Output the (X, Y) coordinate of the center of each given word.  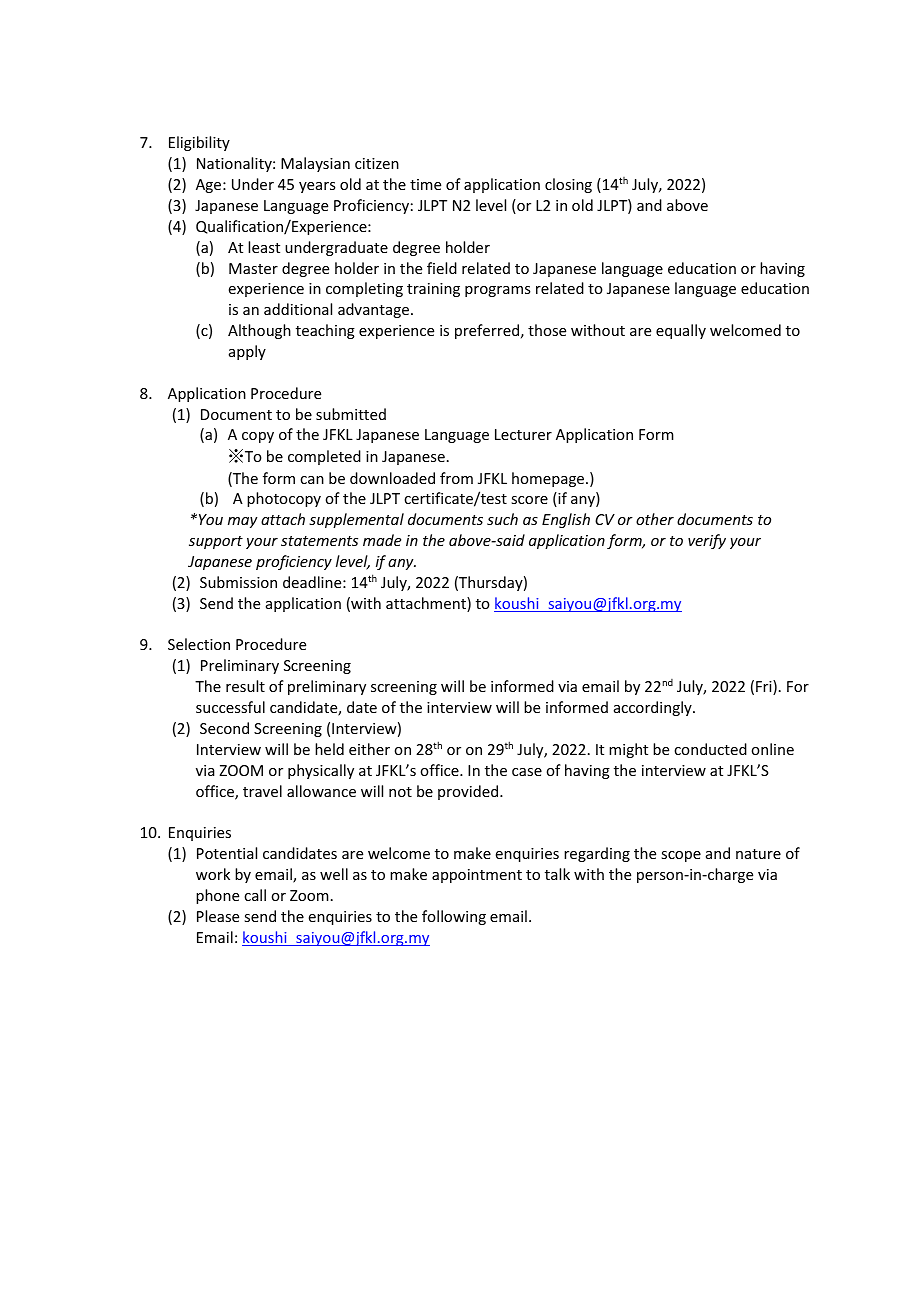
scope (681, 856)
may (243, 522)
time (425, 184)
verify (707, 541)
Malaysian (315, 164)
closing (568, 185)
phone (217, 896)
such (502, 519)
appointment (477, 876)
